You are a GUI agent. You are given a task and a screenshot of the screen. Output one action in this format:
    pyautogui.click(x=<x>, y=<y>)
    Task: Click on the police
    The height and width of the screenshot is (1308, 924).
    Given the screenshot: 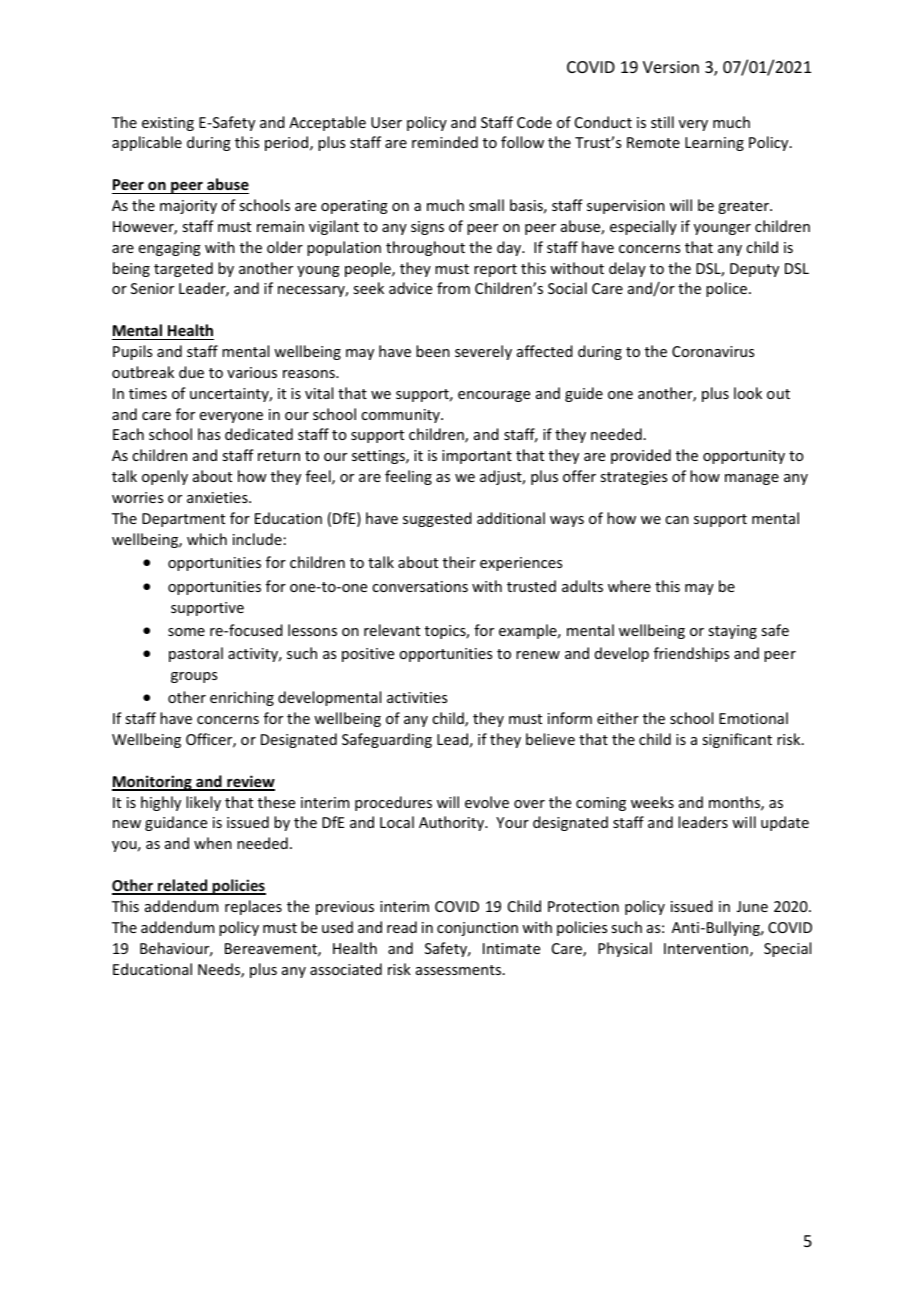 What is the action you would take?
    pyautogui.click(x=728, y=289)
